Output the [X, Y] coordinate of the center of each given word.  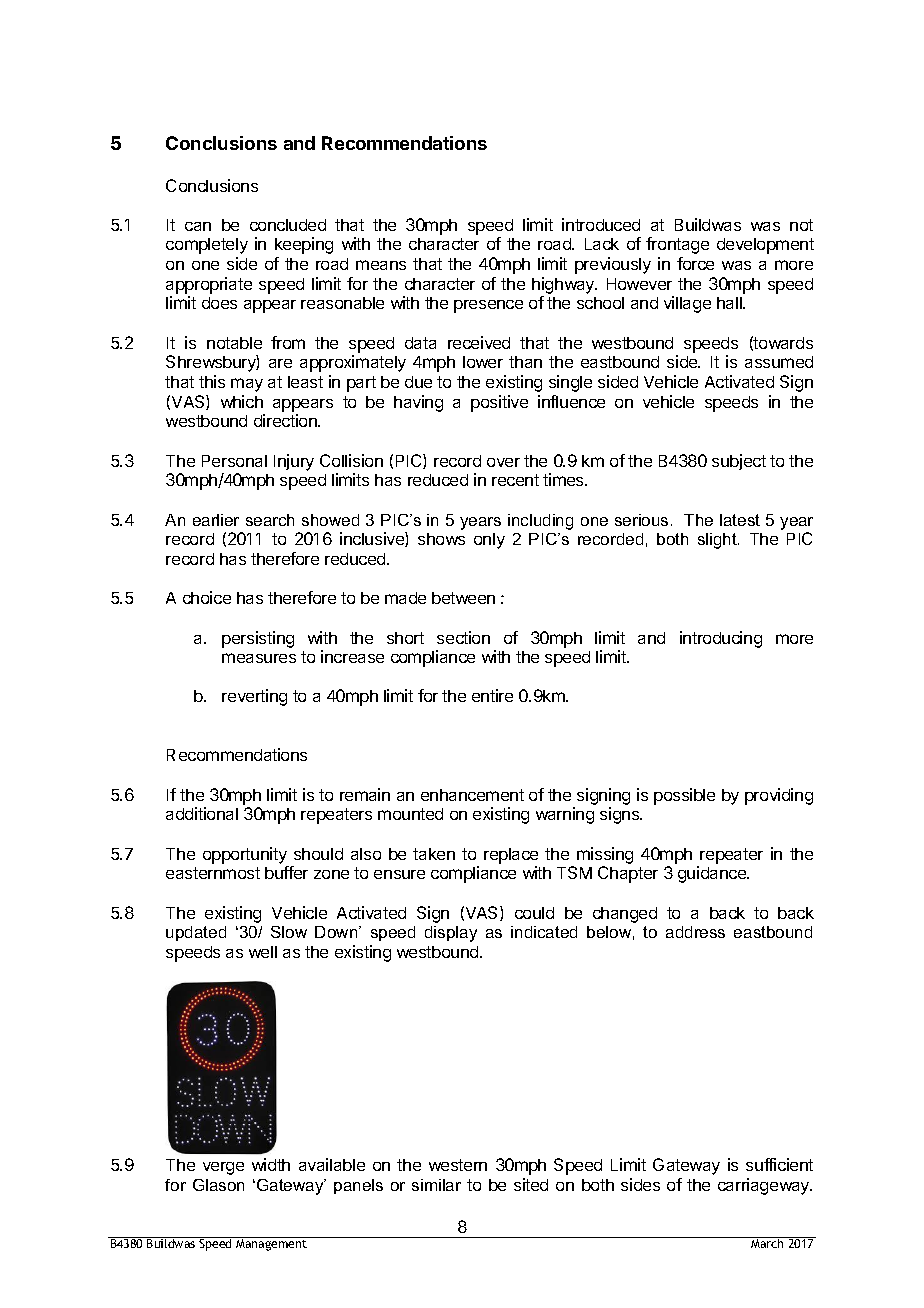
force [695, 263]
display [451, 934]
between [463, 598]
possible [684, 796]
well [263, 952]
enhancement [472, 795]
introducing [721, 639]
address [695, 932]
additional [202, 813]
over [503, 462]
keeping [304, 245]
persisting [258, 639]
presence [488, 306]
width [271, 1164]
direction [286, 420]
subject [739, 462]
